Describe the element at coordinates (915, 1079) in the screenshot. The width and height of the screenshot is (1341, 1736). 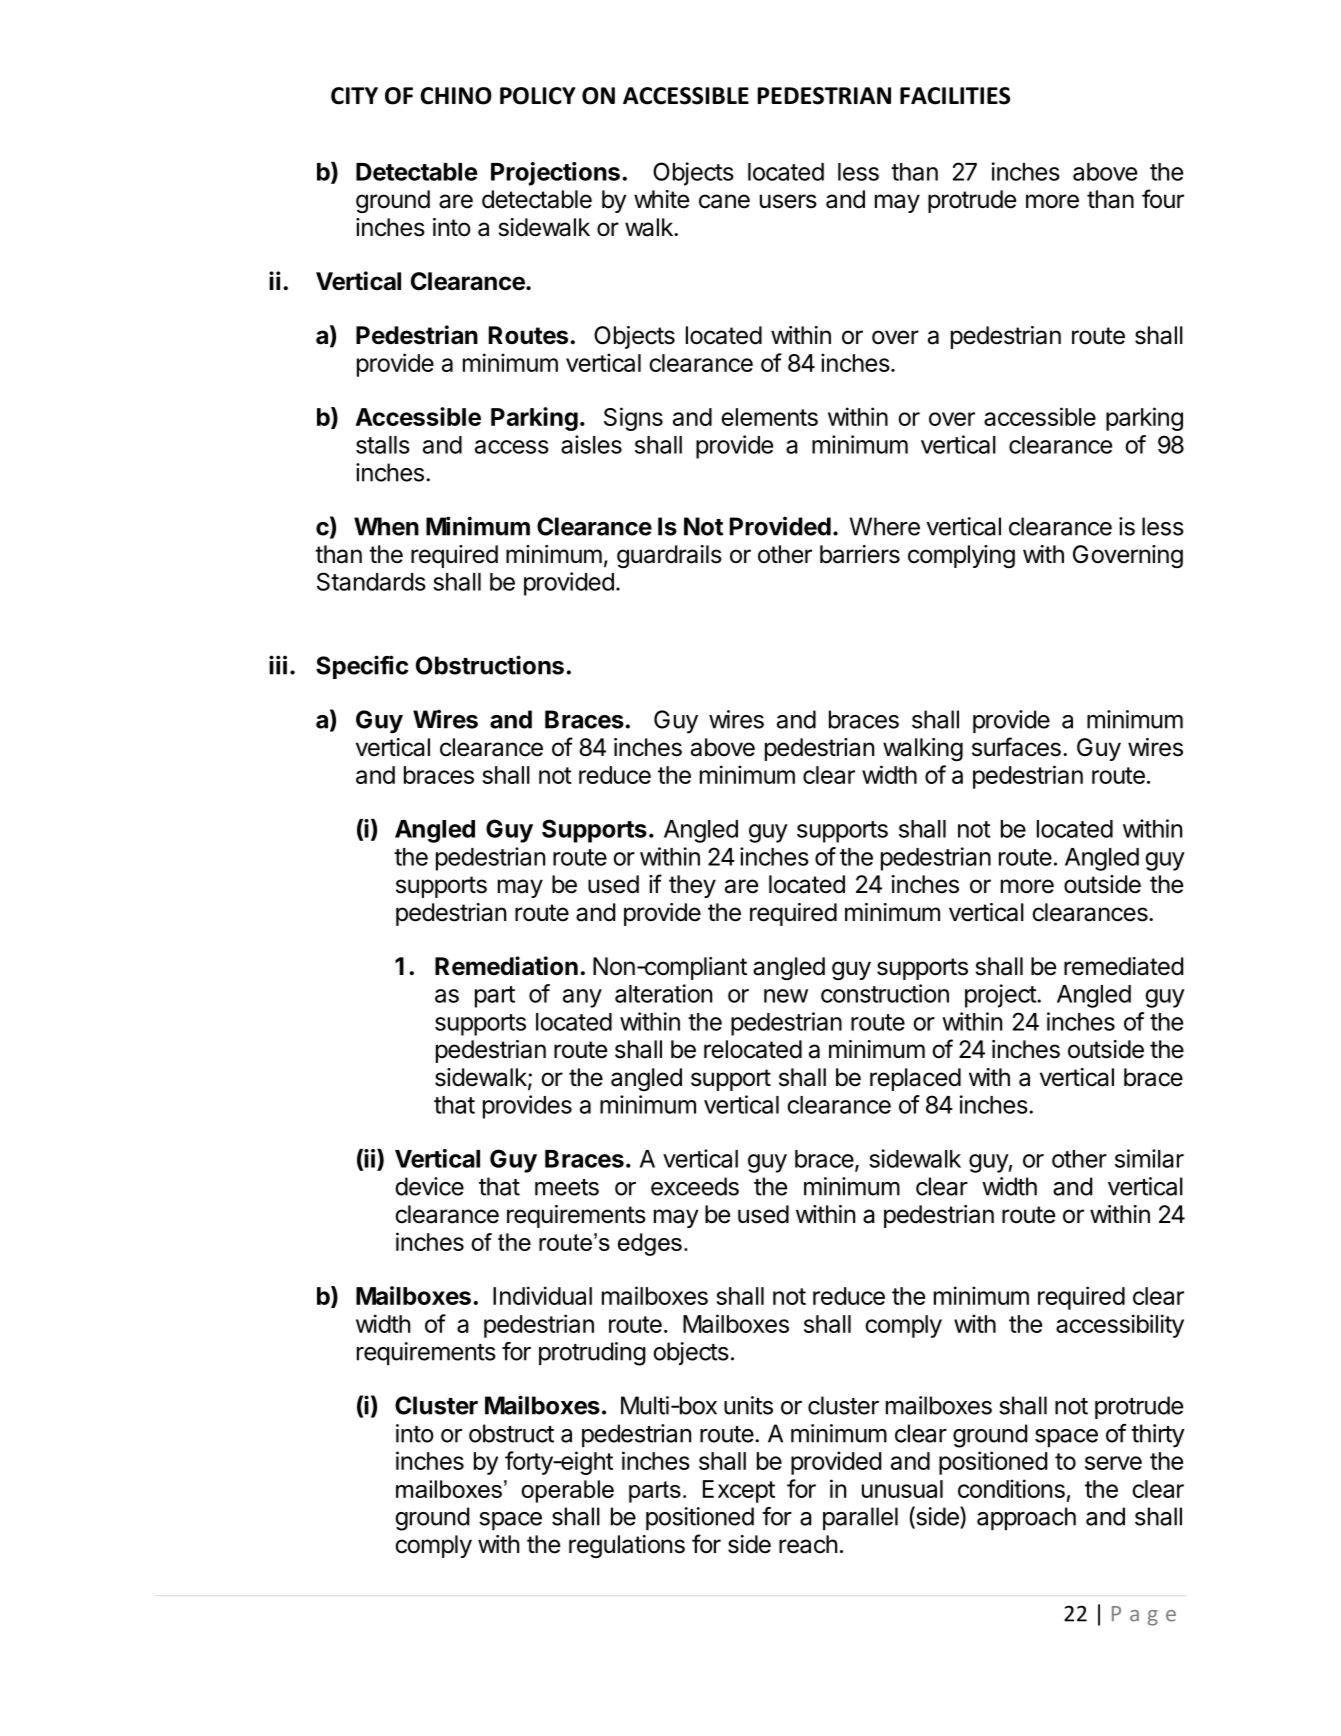
I see `replaced` at that location.
